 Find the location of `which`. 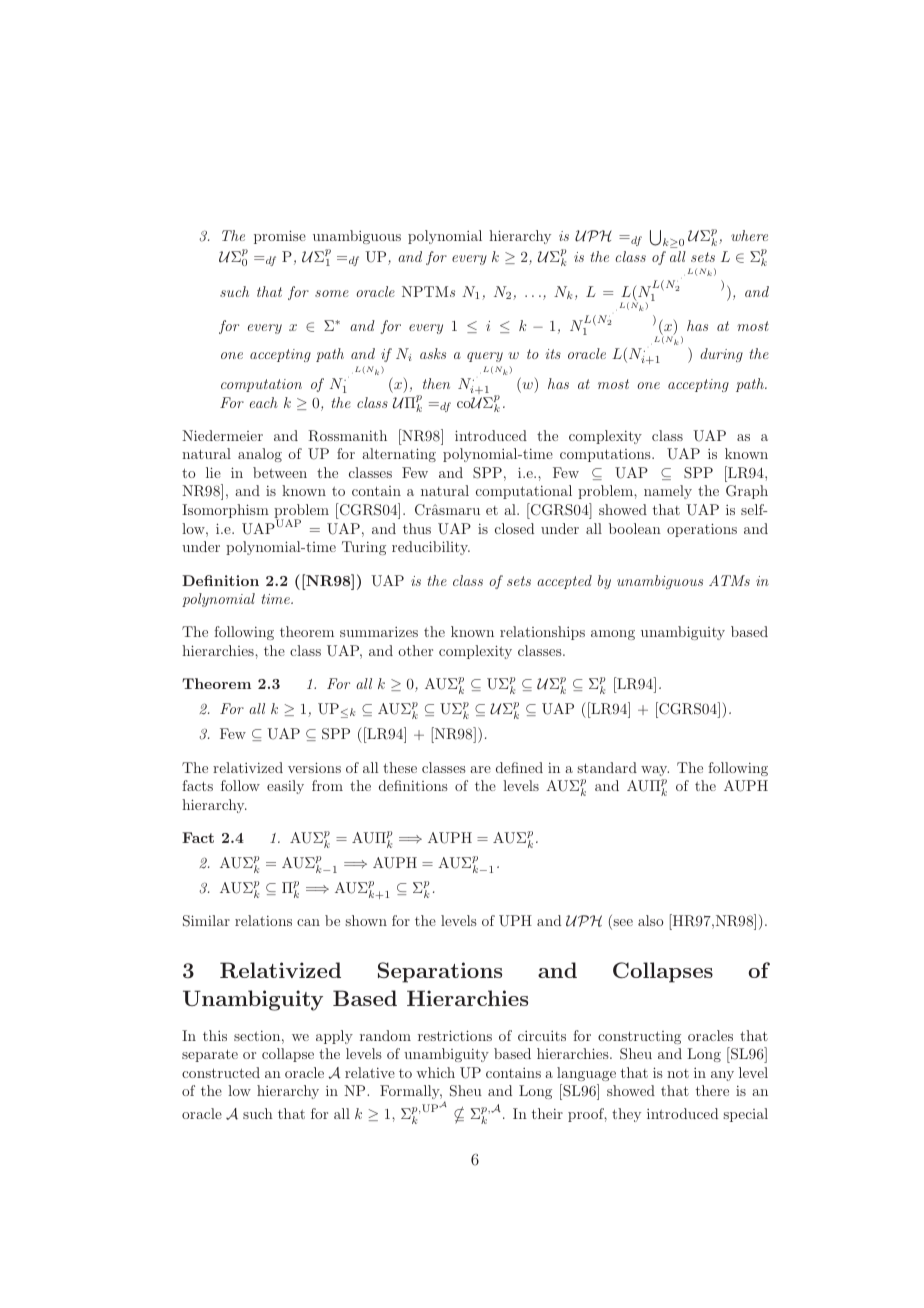

which is located at coordinates (435, 1072).
